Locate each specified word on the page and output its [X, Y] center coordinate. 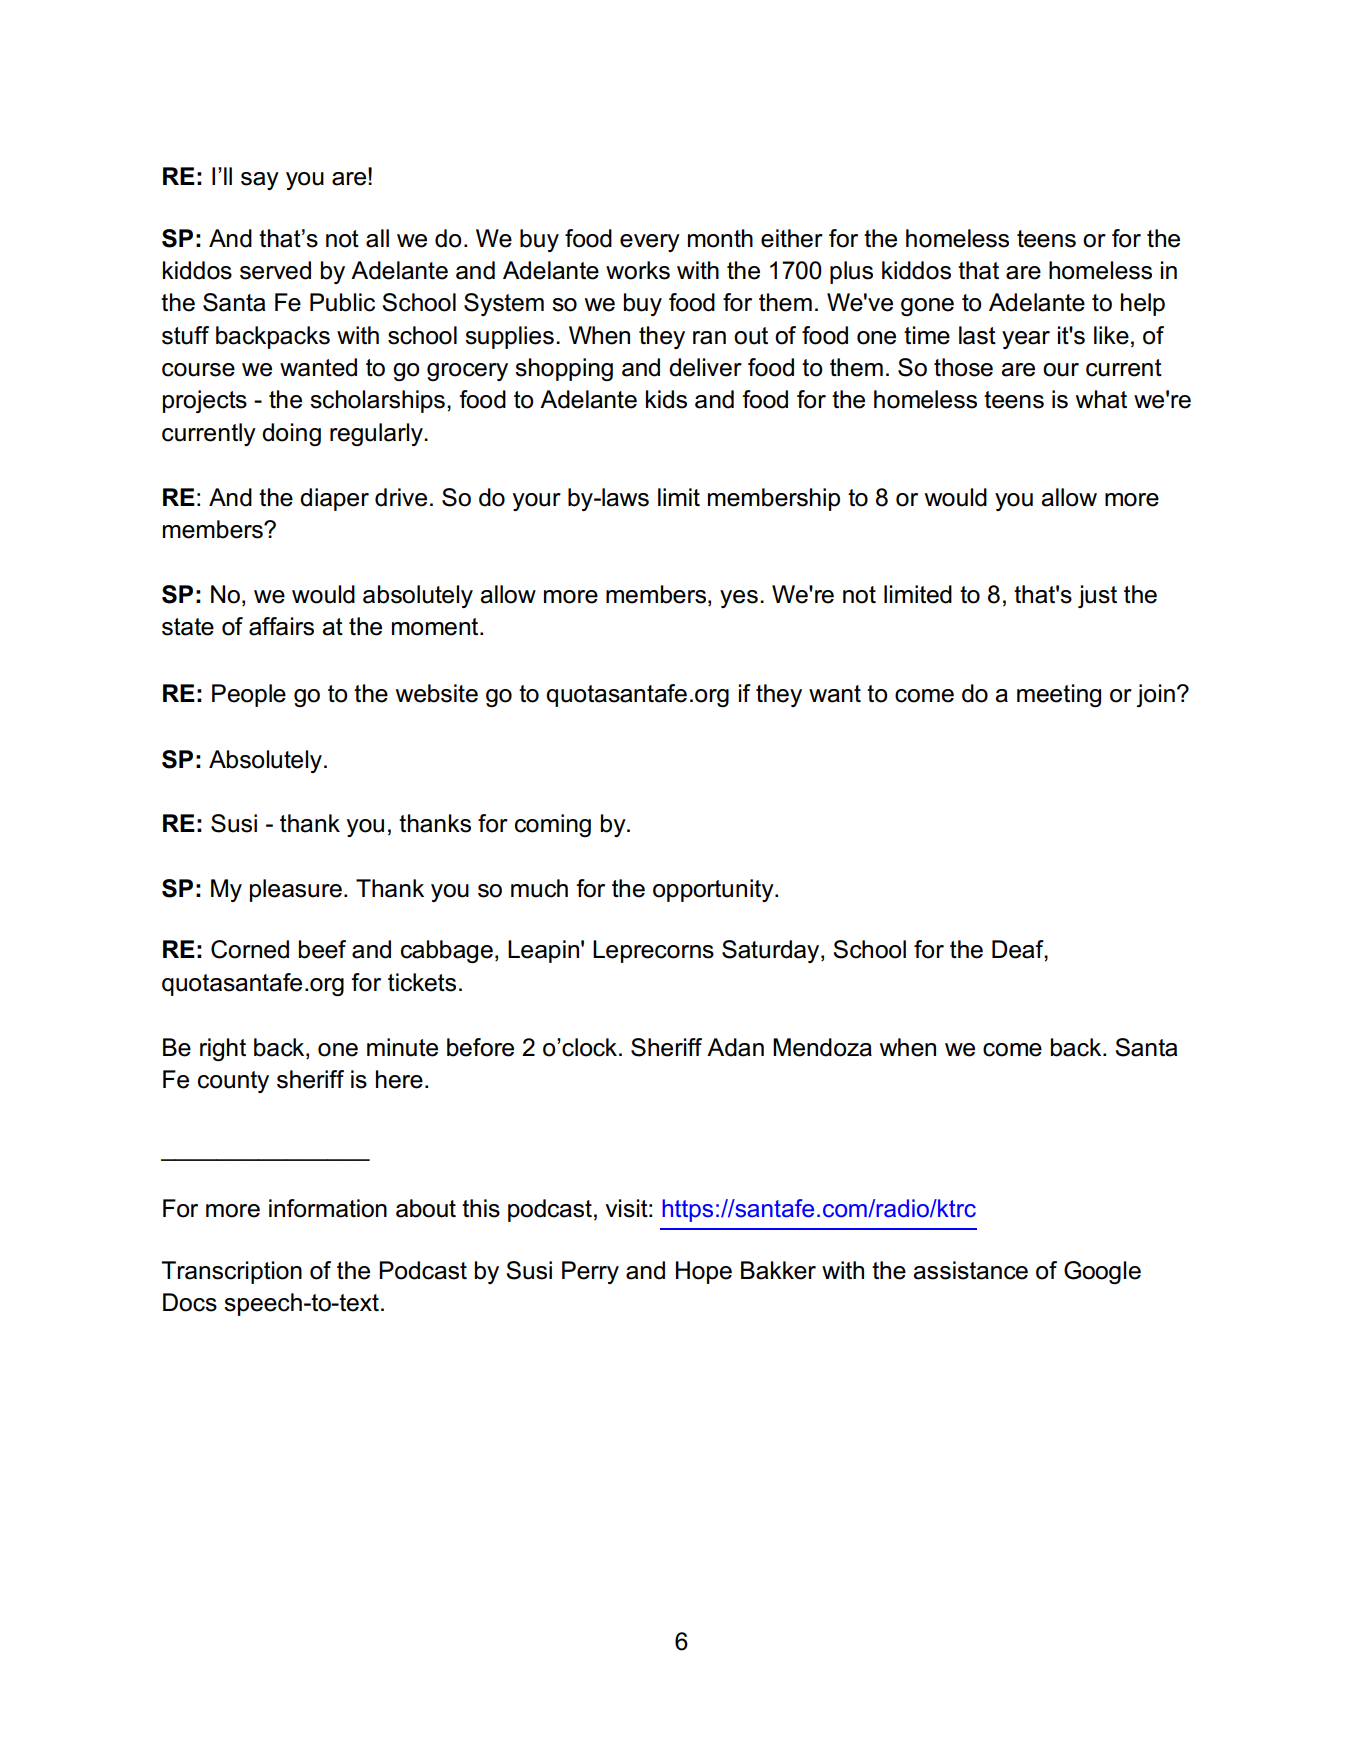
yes [739, 599]
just [1097, 596]
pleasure [296, 890]
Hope [704, 1272]
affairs [281, 626]
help [1143, 304]
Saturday [772, 951]
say [260, 181]
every [650, 243]
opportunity [714, 890]
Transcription [231, 1272]
